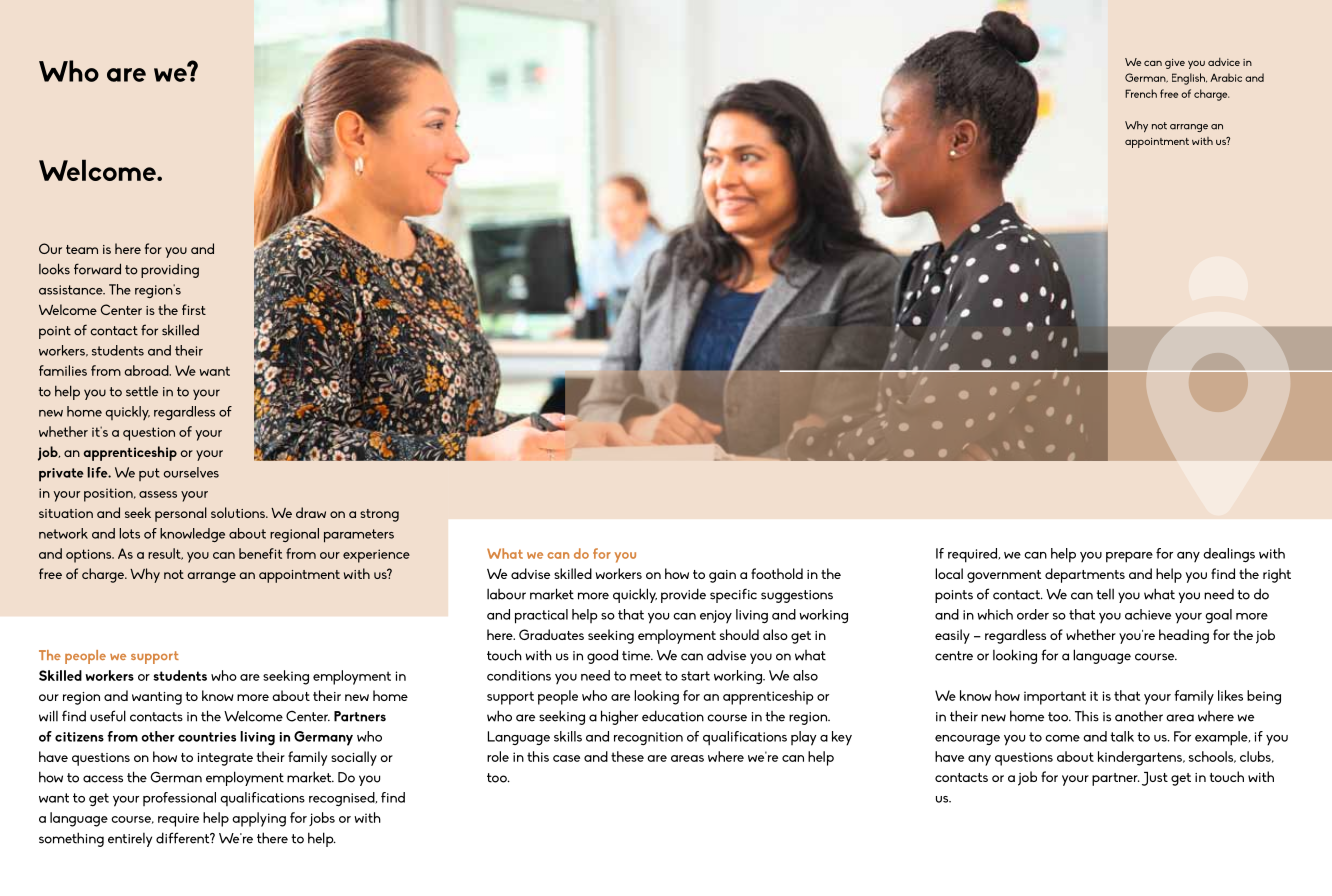  What do you see at coordinates (194, 309) in the document?
I see `first` at bounding box center [194, 309].
